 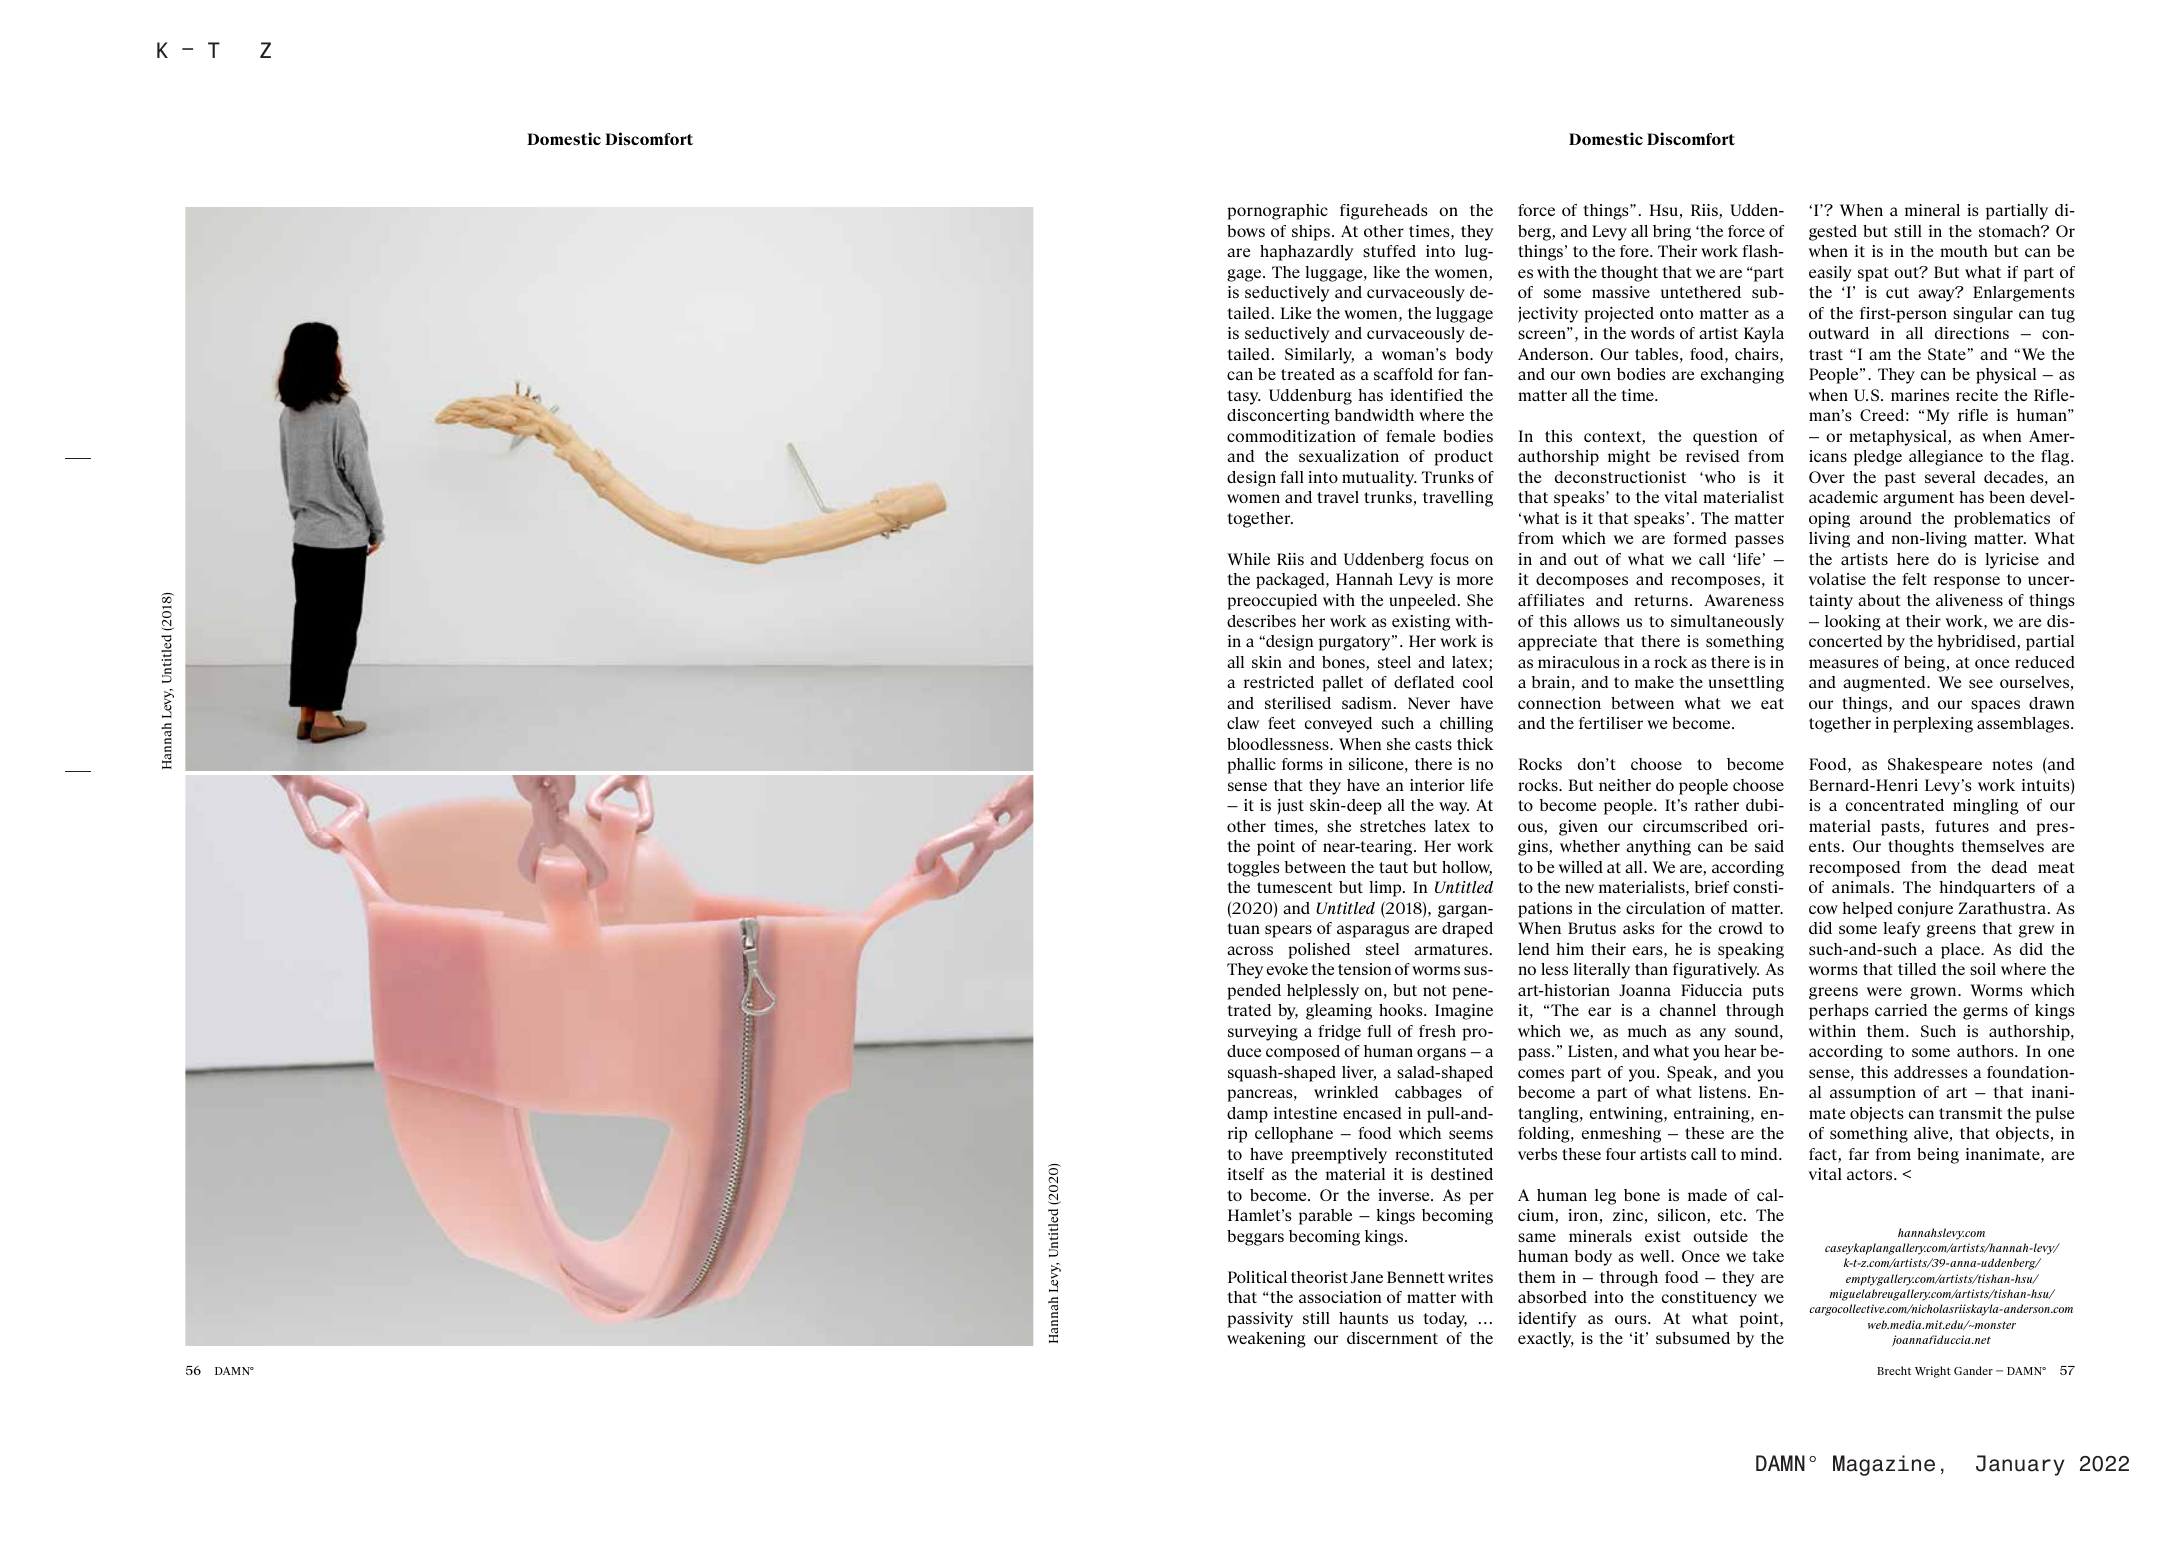 What do you see at coordinates (1291, 581) in the image?
I see `packaged` at bounding box center [1291, 581].
